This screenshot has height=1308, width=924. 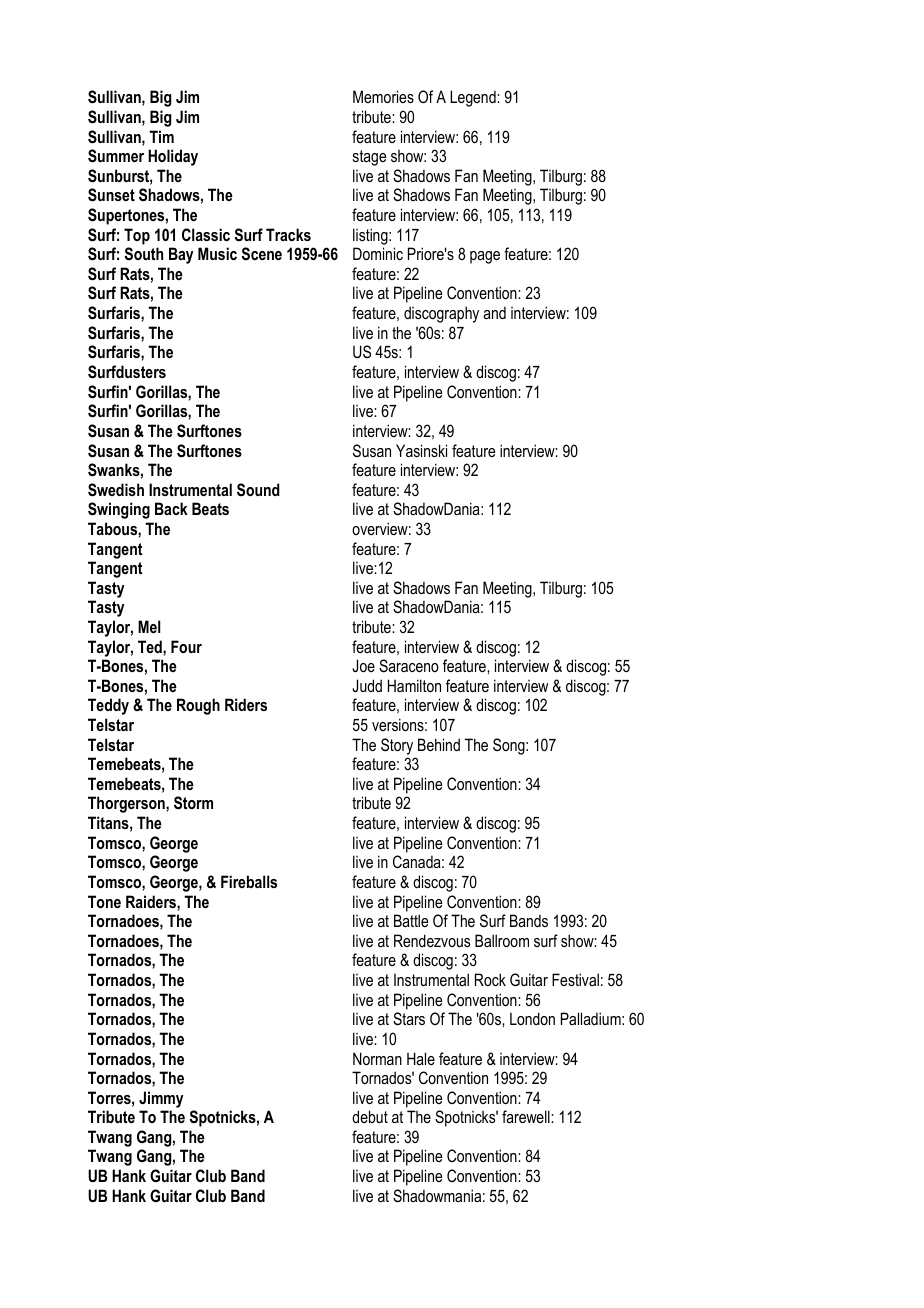 I want to click on page, so click(x=485, y=257).
